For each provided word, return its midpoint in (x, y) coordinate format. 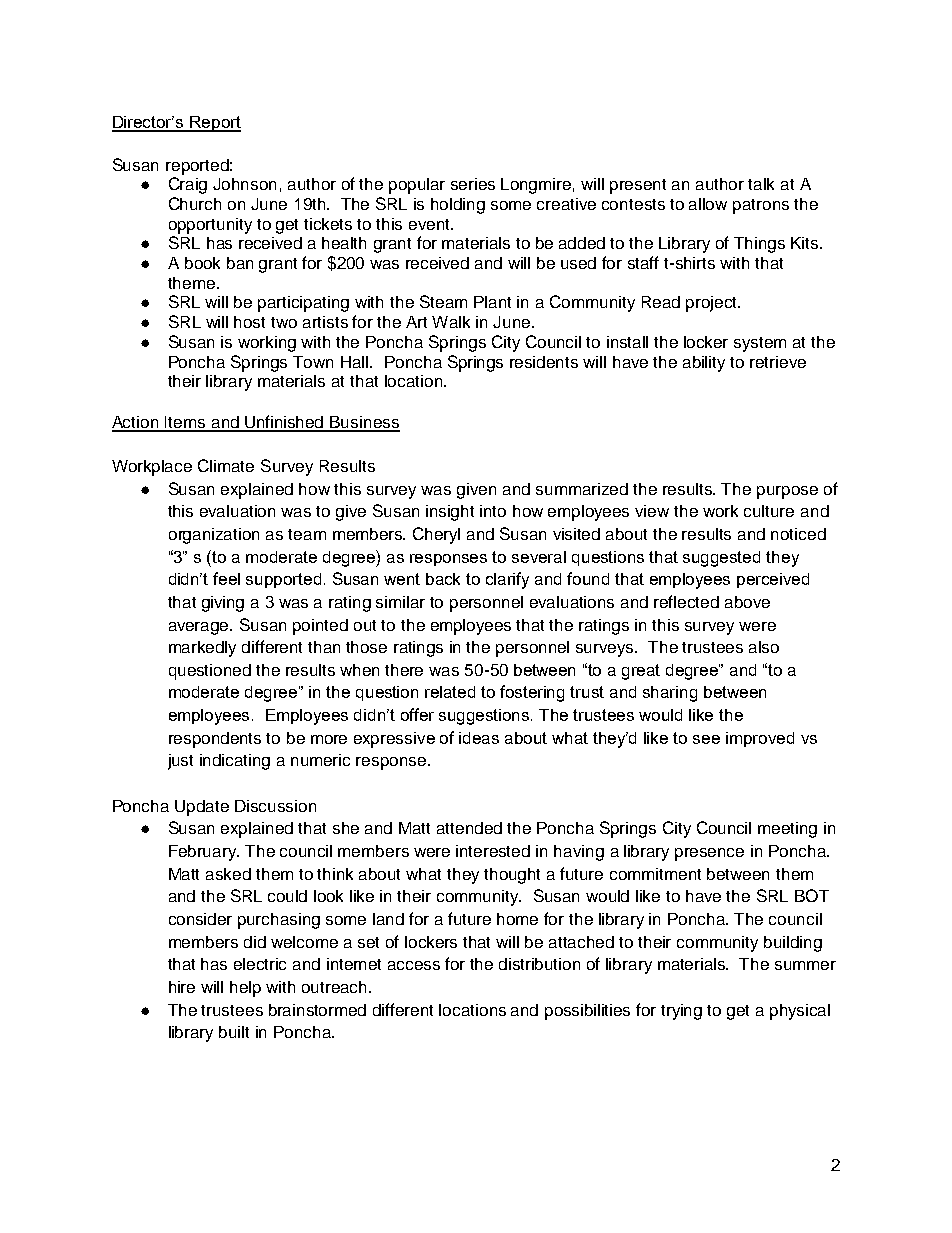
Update (202, 808)
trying (681, 1012)
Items (186, 423)
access (414, 965)
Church (195, 203)
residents (544, 362)
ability (704, 364)
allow (708, 204)
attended (469, 828)
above (747, 602)
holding (458, 206)
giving (223, 604)
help (245, 989)
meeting (787, 830)
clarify (507, 580)
